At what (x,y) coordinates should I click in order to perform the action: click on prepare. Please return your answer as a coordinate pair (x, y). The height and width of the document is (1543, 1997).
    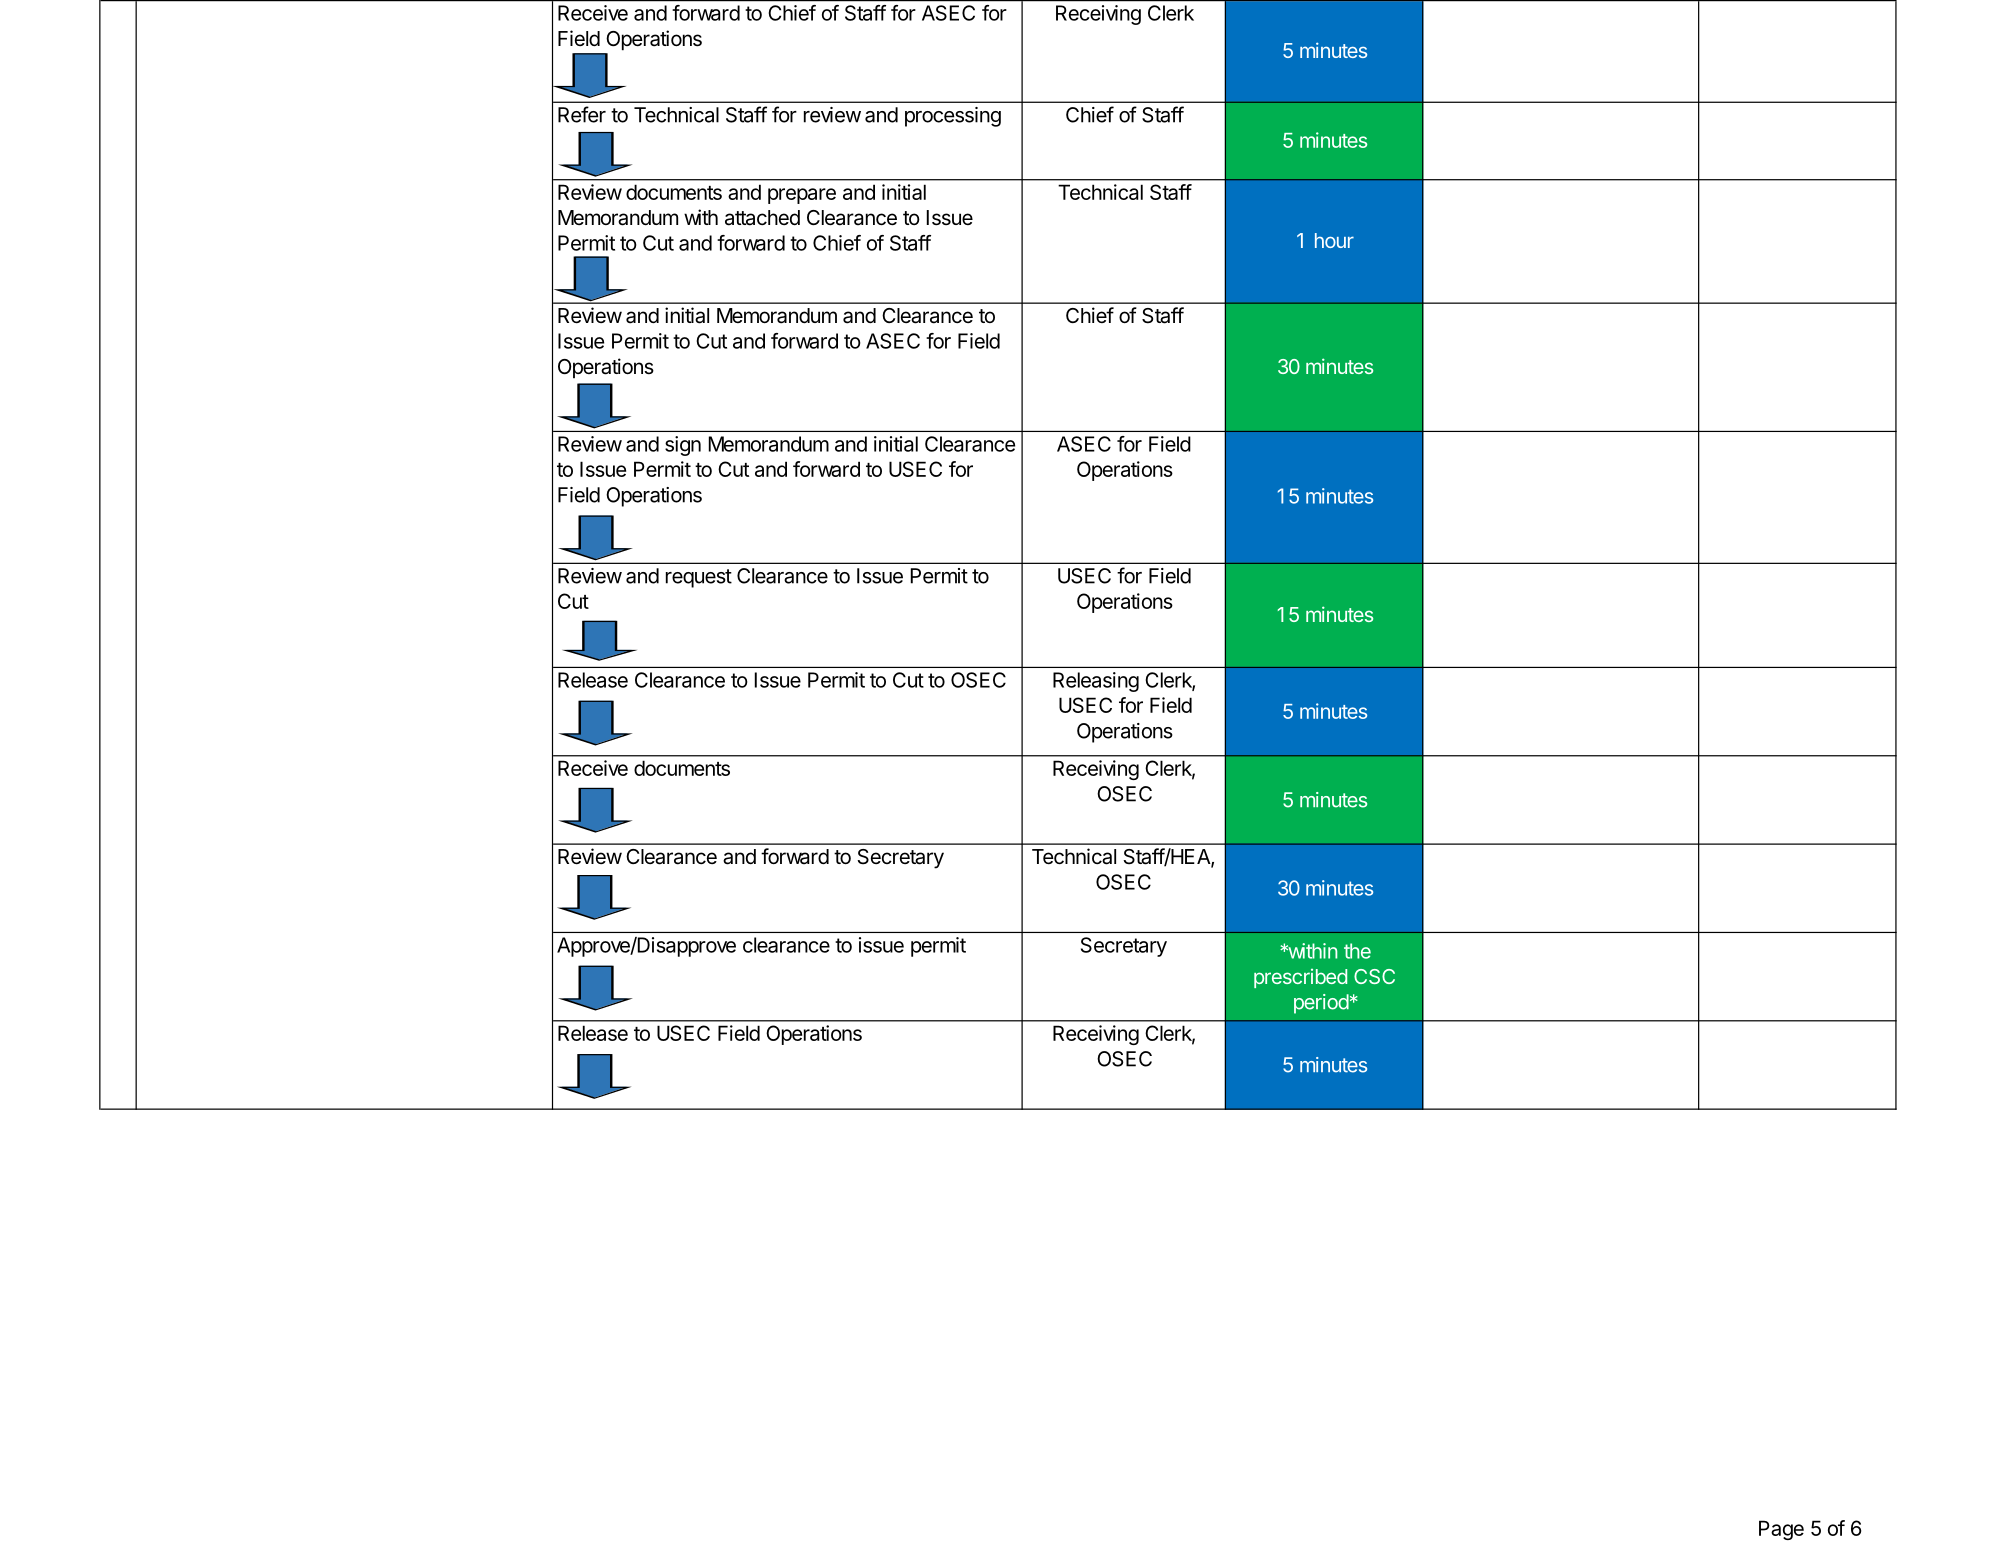
    Looking at the image, I should click on (802, 196).
